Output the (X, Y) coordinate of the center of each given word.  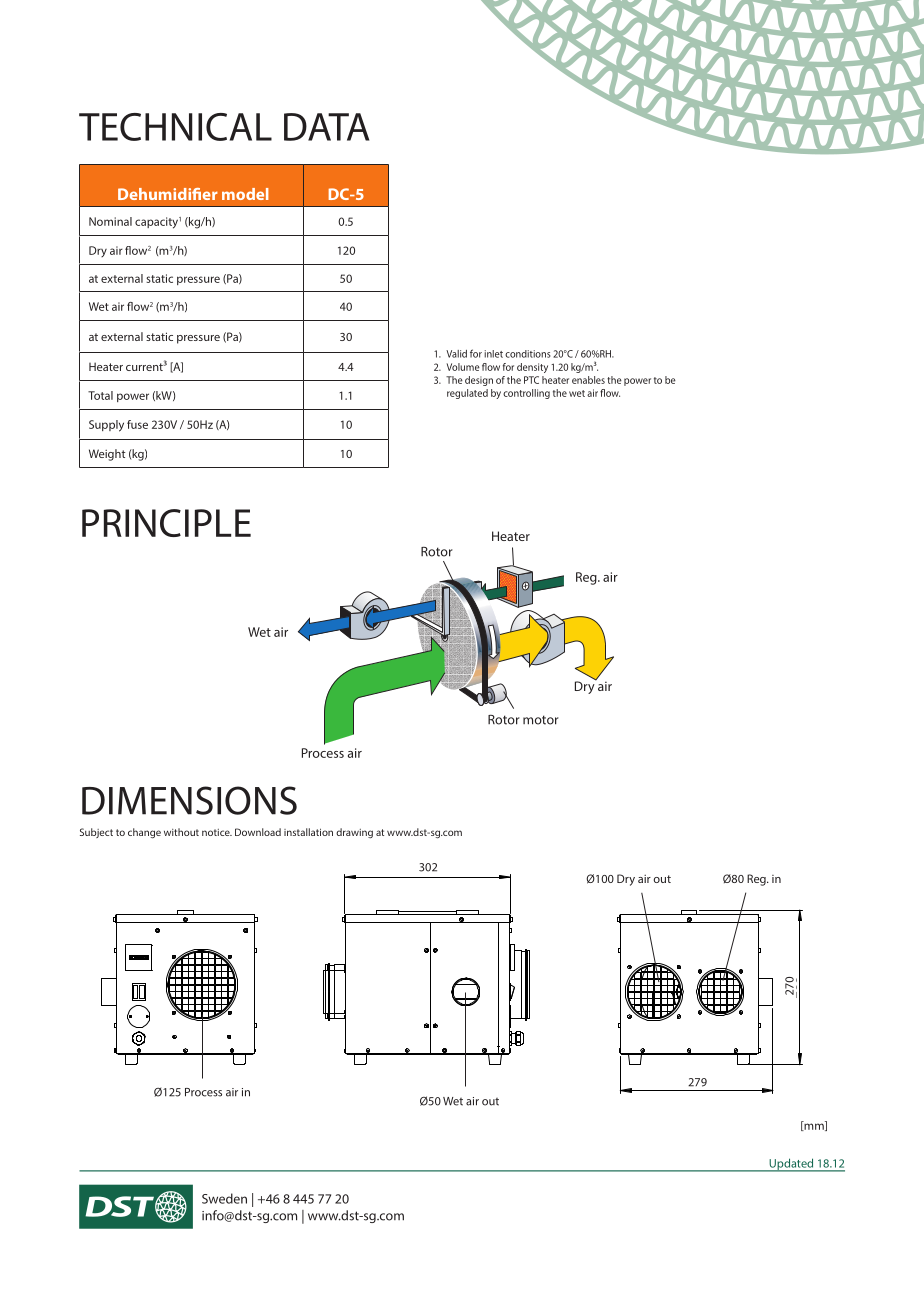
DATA (326, 127)
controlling (526, 394)
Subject (96, 833)
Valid (456, 354)
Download (258, 832)
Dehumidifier (168, 194)
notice (217, 832)
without (181, 832)
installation (308, 832)
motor (541, 720)
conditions (528, 354)
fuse (137, 424)
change (144, 833)
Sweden (224, 1198)
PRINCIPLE (166, 523)
